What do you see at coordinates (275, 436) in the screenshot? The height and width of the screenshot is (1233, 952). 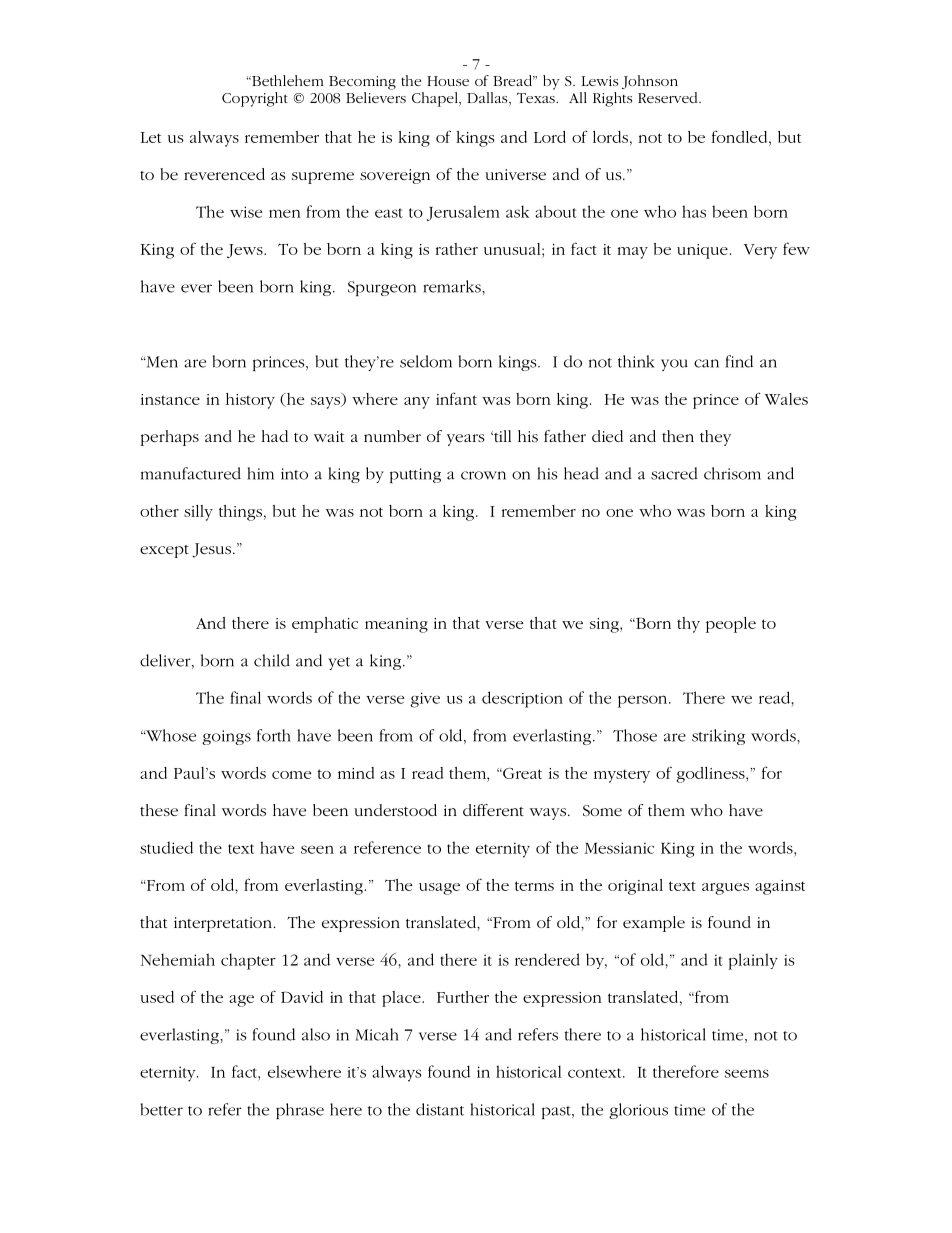 I see `had` at bounding box center [275, 436].
